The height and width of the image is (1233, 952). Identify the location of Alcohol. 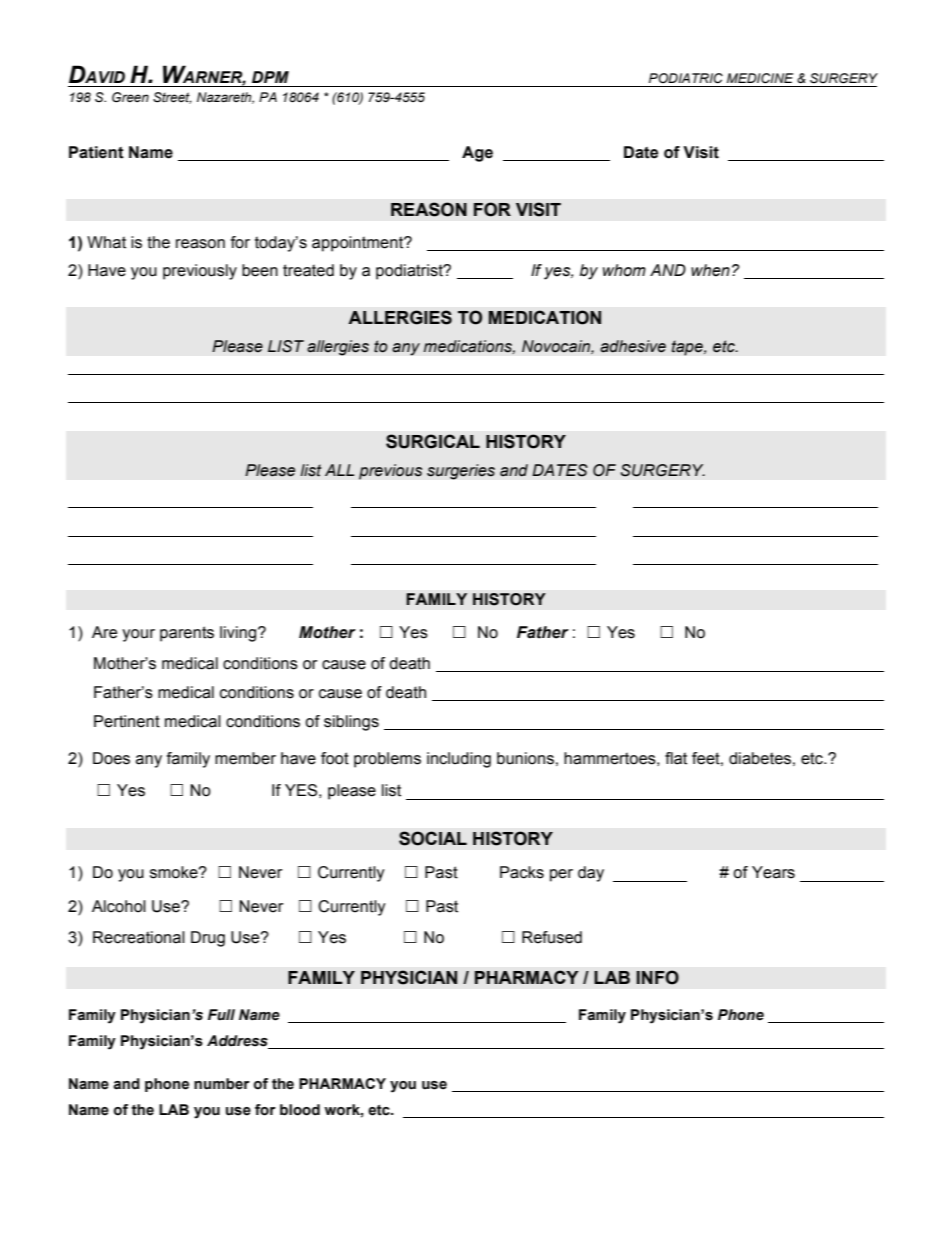
(119, 906).
